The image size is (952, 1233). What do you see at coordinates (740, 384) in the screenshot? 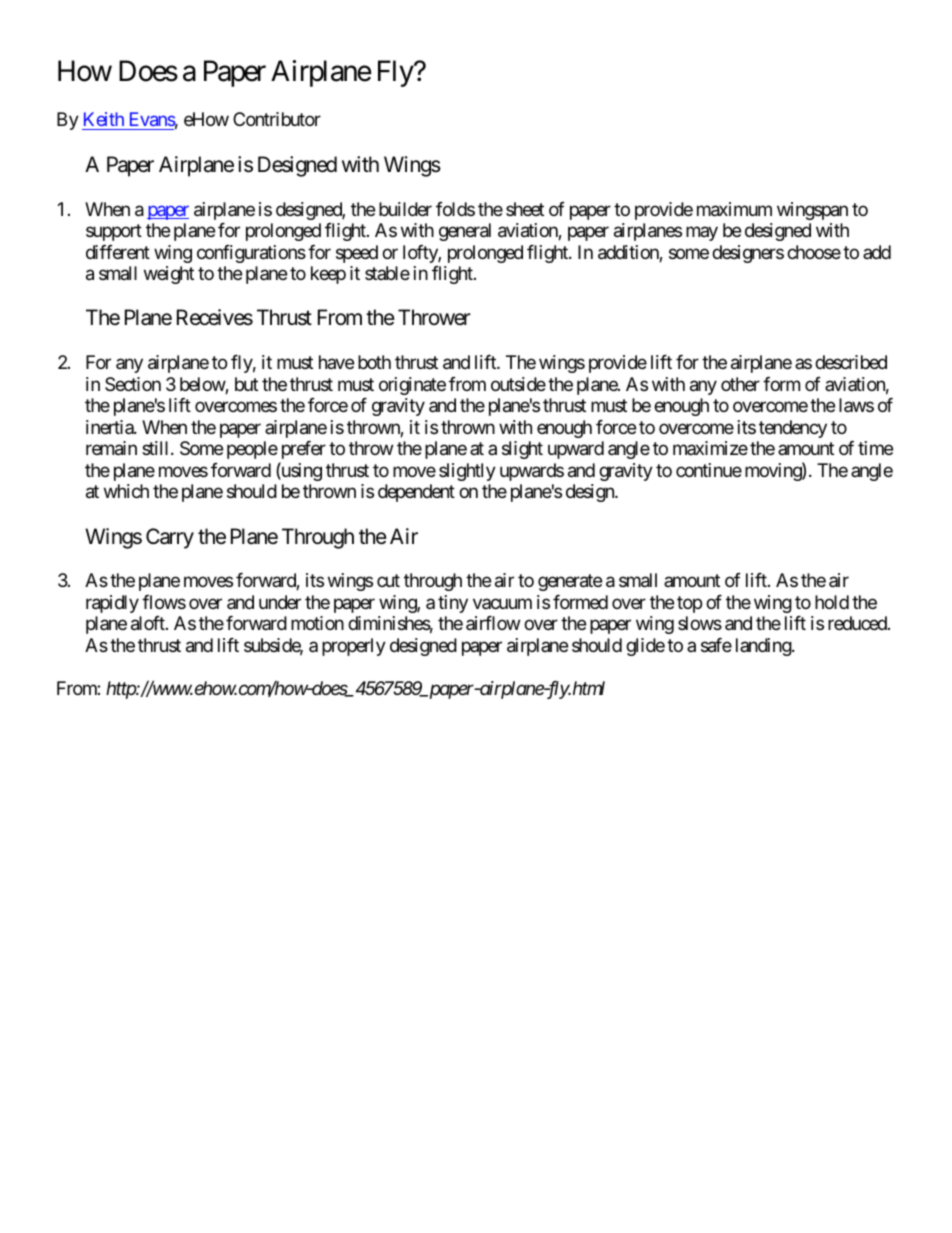
I see `other` at bounding box center [740, 384].
